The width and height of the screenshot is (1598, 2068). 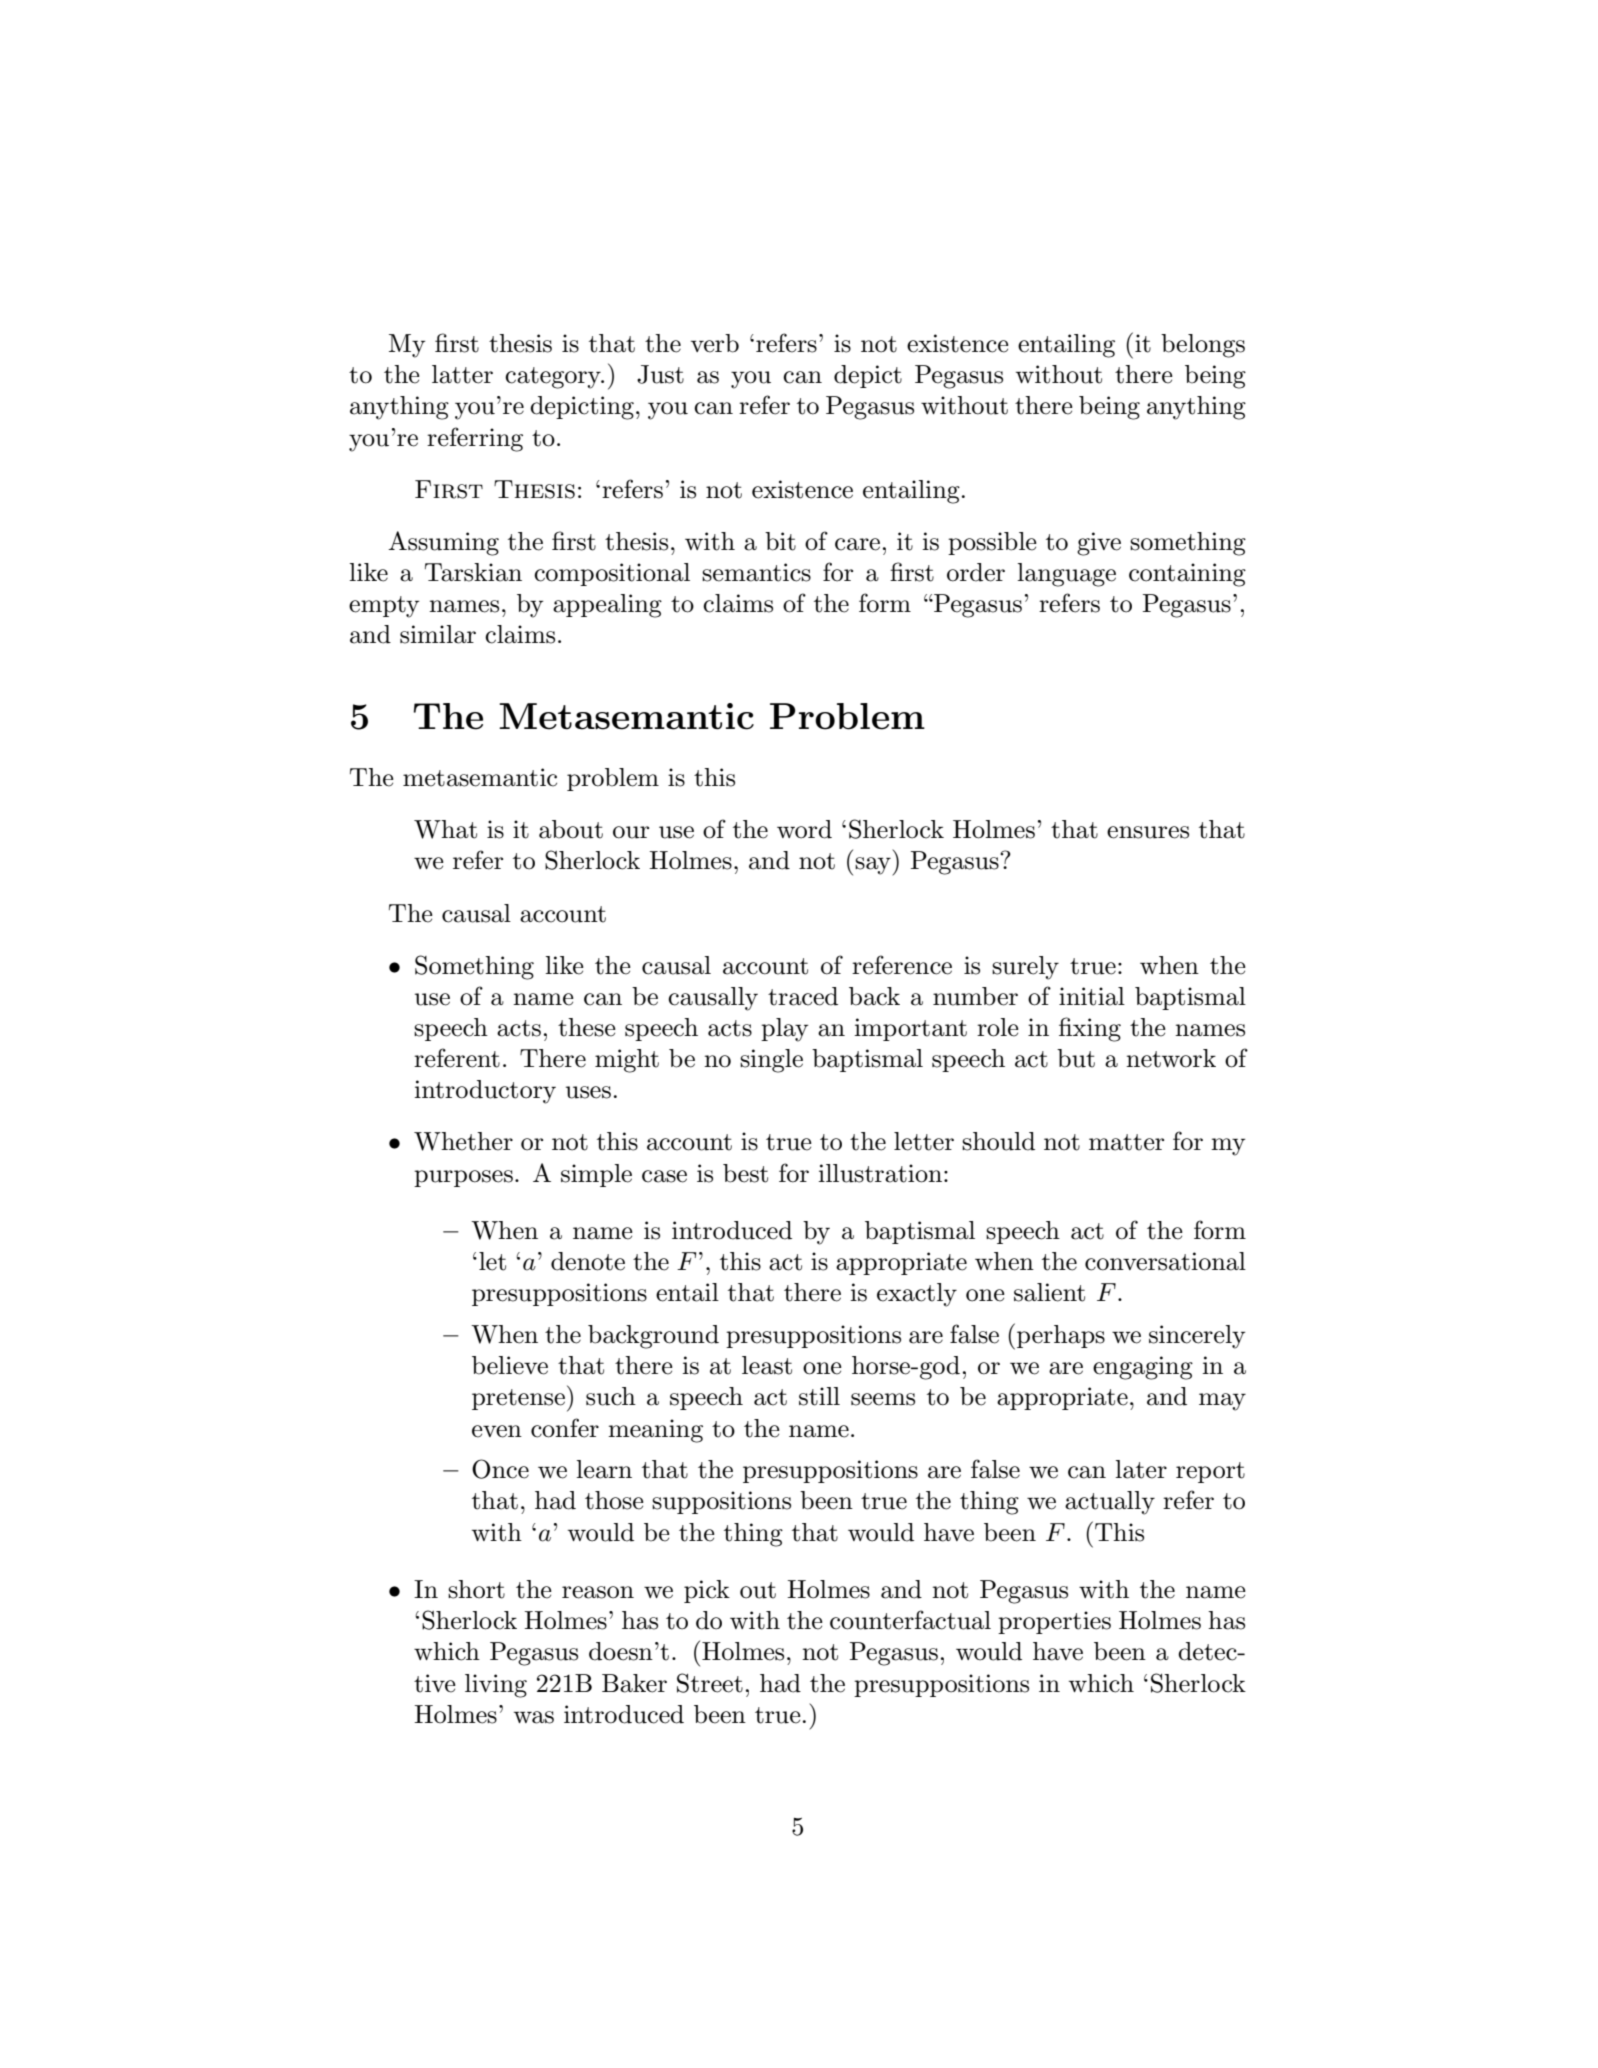 What do you see at coordinates (1165, 1261) in the screenshot?
I see `conversational` at bounding box center [1165, 1261].
